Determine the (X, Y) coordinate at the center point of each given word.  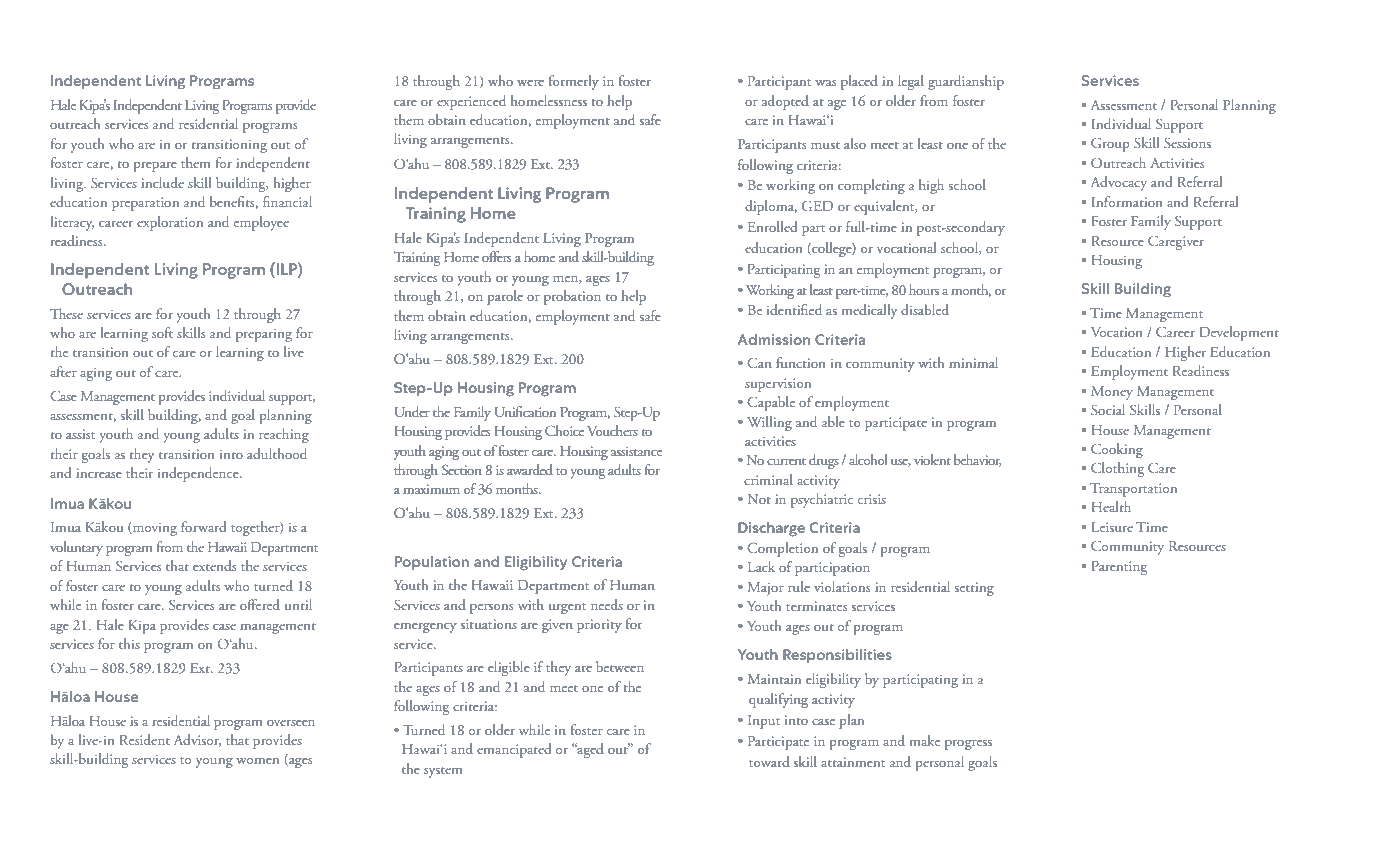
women (257, 761)
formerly (574, 82)
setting (974, 589)
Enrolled (773, 226)
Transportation (1133, 490)
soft (162, 332)
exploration (170, 223)
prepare (155, 167)
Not (759, 499)
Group (1110, 144)
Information (1127, 201)
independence (199, 474)
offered (260, 604)
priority (599, 626)
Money (1112, 393)
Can (759, 362)
